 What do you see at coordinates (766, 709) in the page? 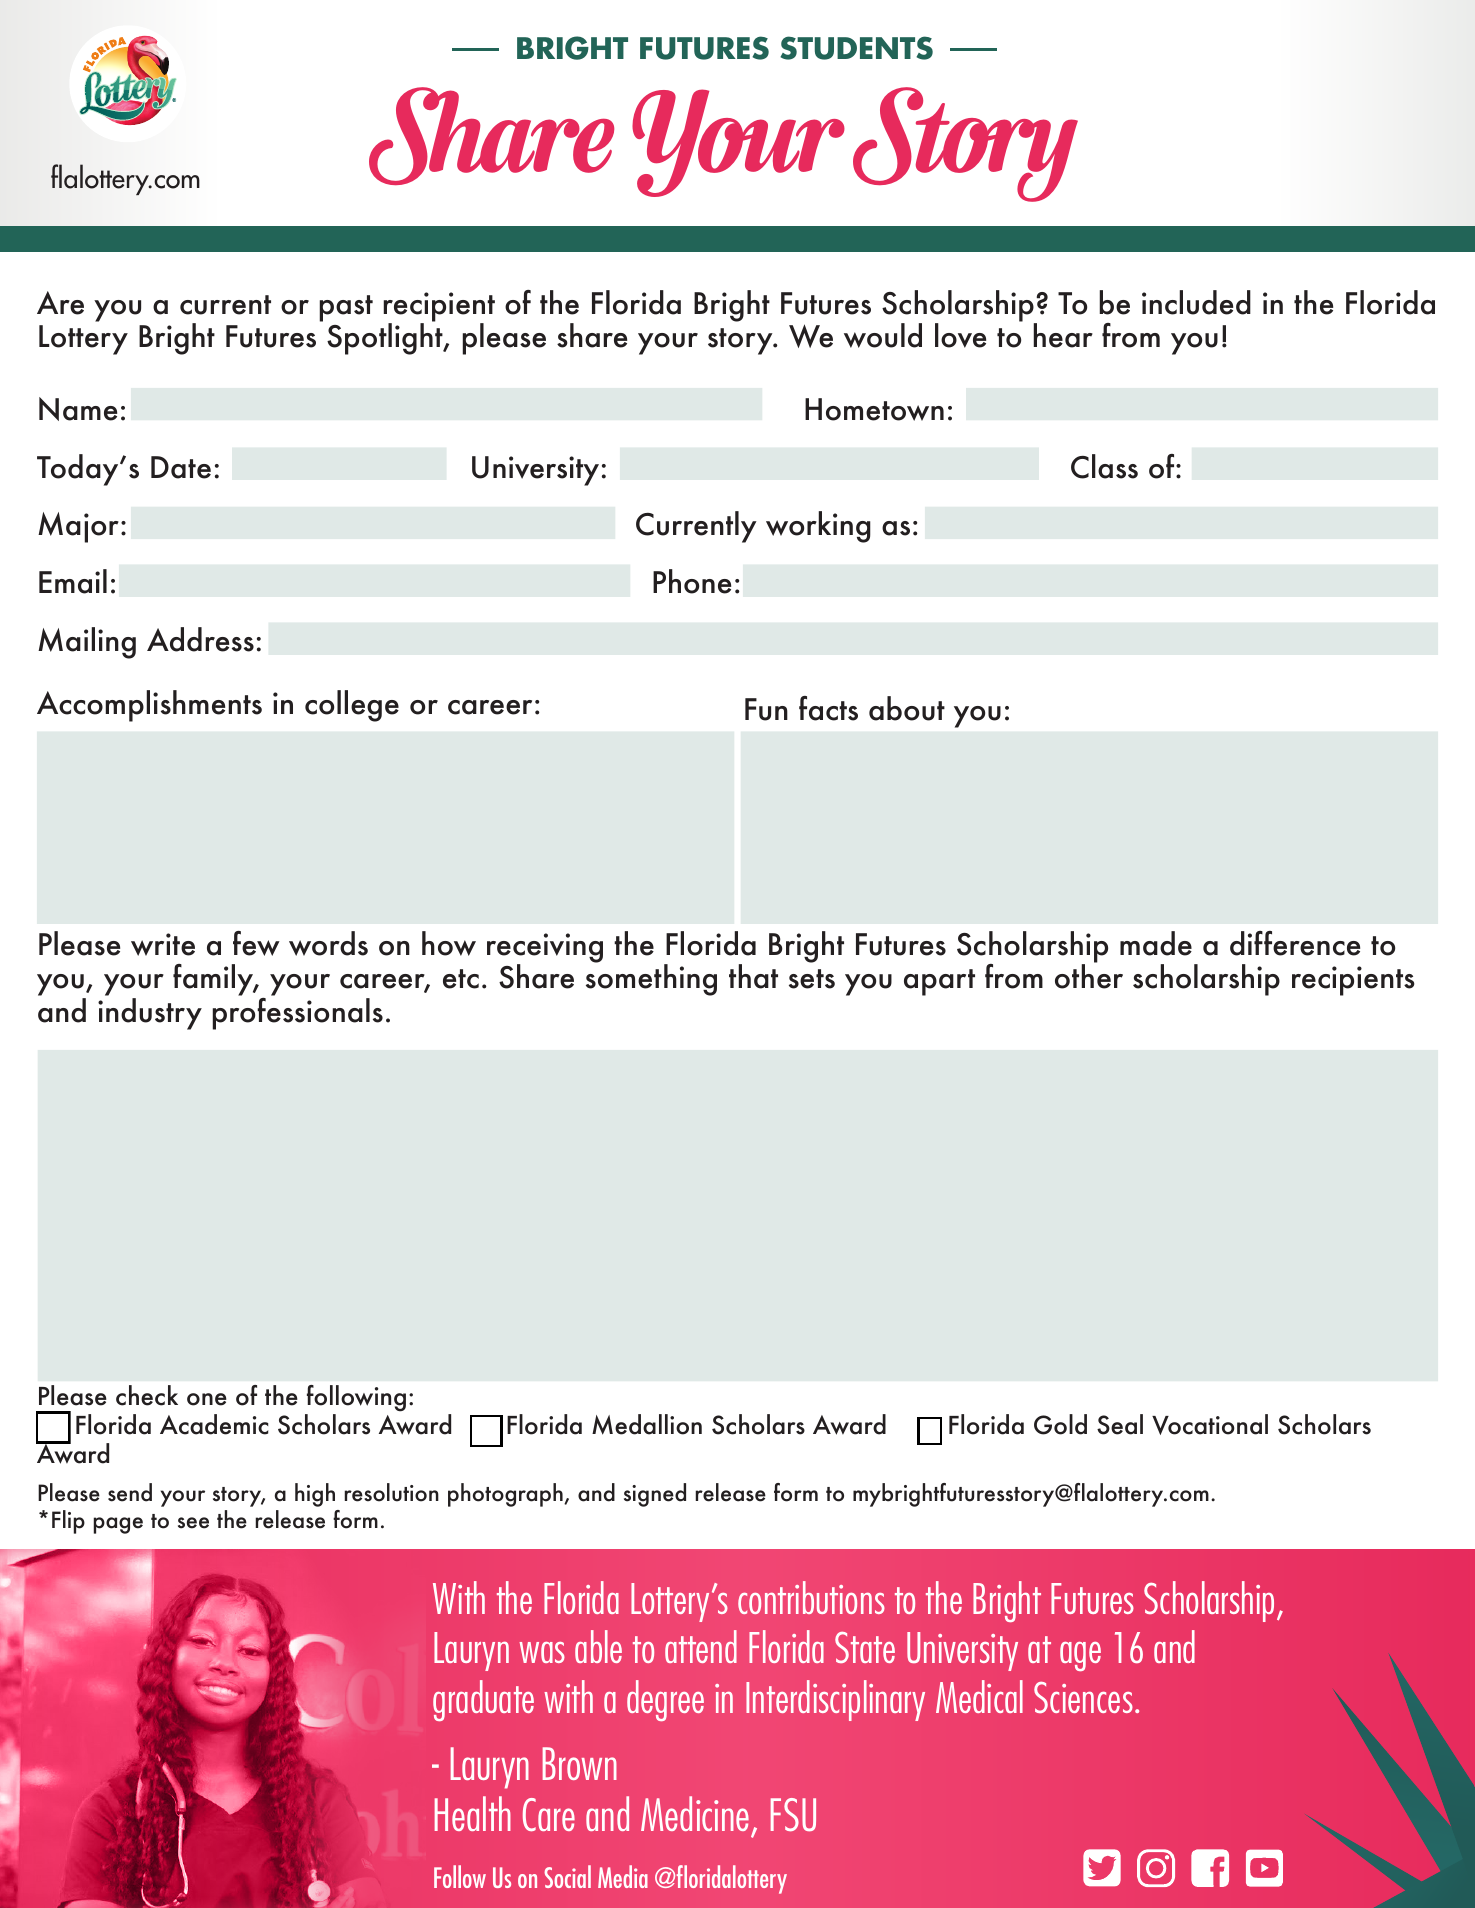
I see `Fun` at bounding box center [766, 709].
